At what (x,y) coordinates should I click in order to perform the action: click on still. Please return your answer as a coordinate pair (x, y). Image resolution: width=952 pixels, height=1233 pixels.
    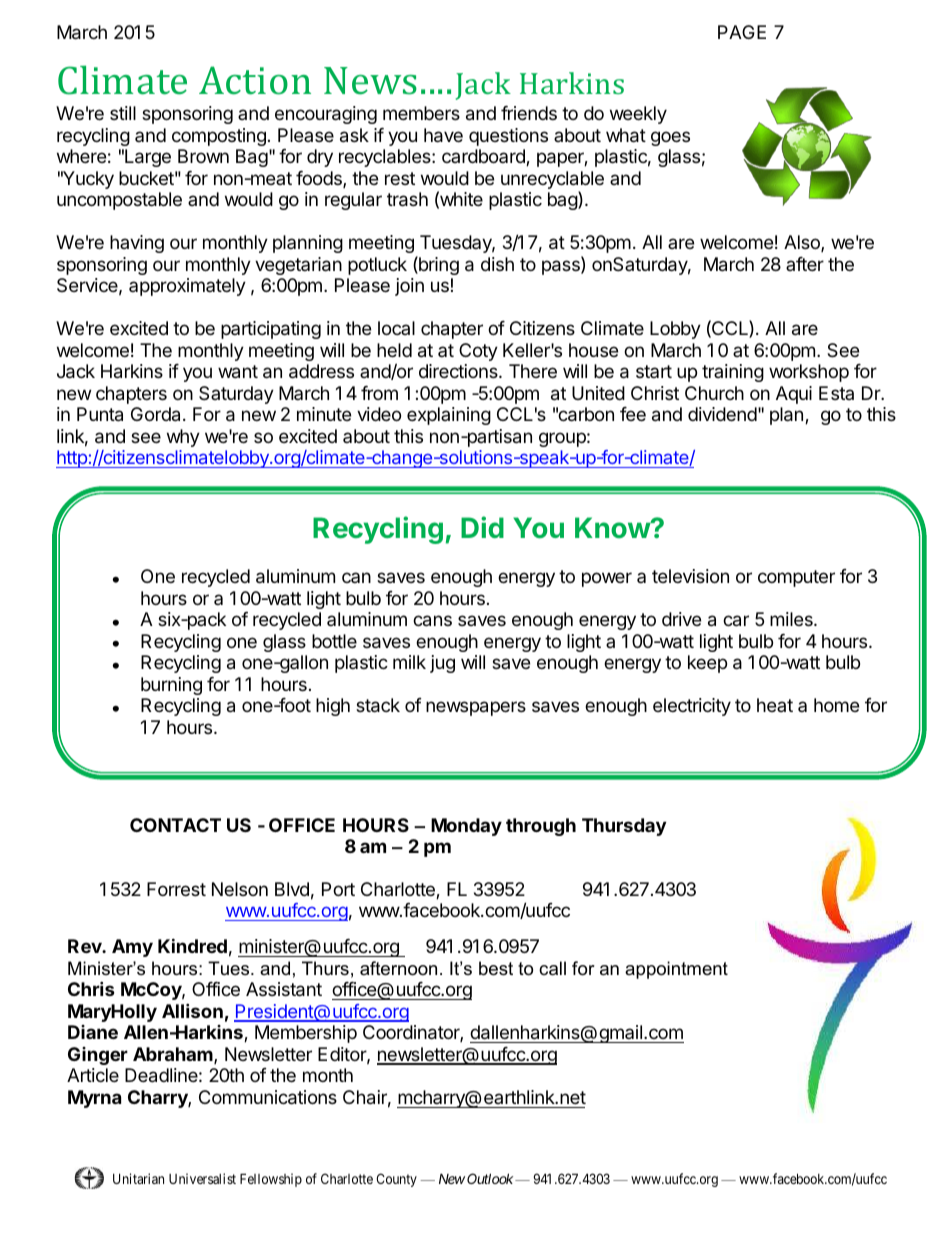
    Looking at the image, I should click on (123, 113).
